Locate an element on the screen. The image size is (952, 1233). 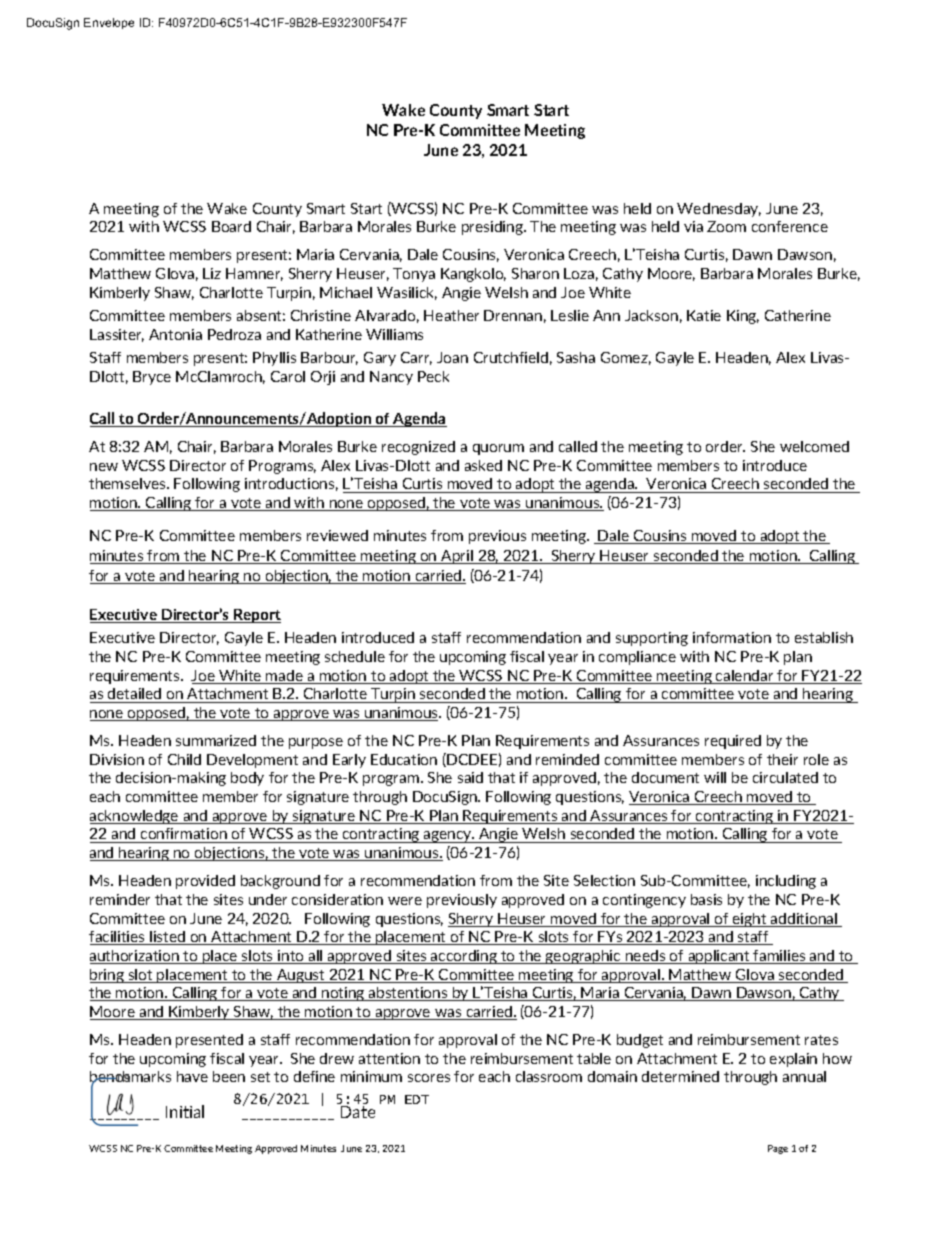
April is located at coordinates (457, 557).
